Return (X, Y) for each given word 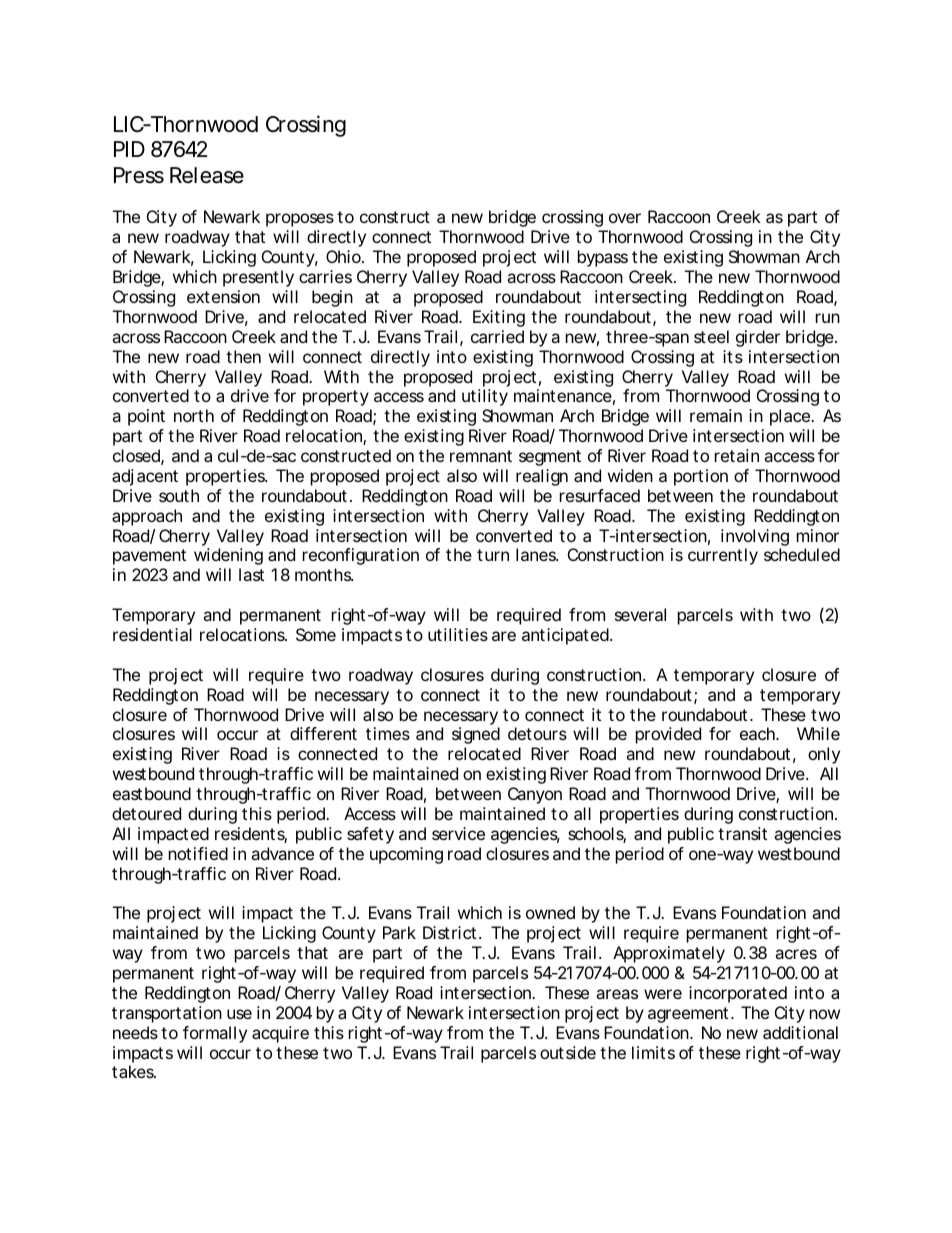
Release (207, 175)
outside (568, 1052)
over (625, 218)
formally (215, 1034)
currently (723, 556)
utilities (458, 634)
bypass (603, 258)
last (251, 574)
